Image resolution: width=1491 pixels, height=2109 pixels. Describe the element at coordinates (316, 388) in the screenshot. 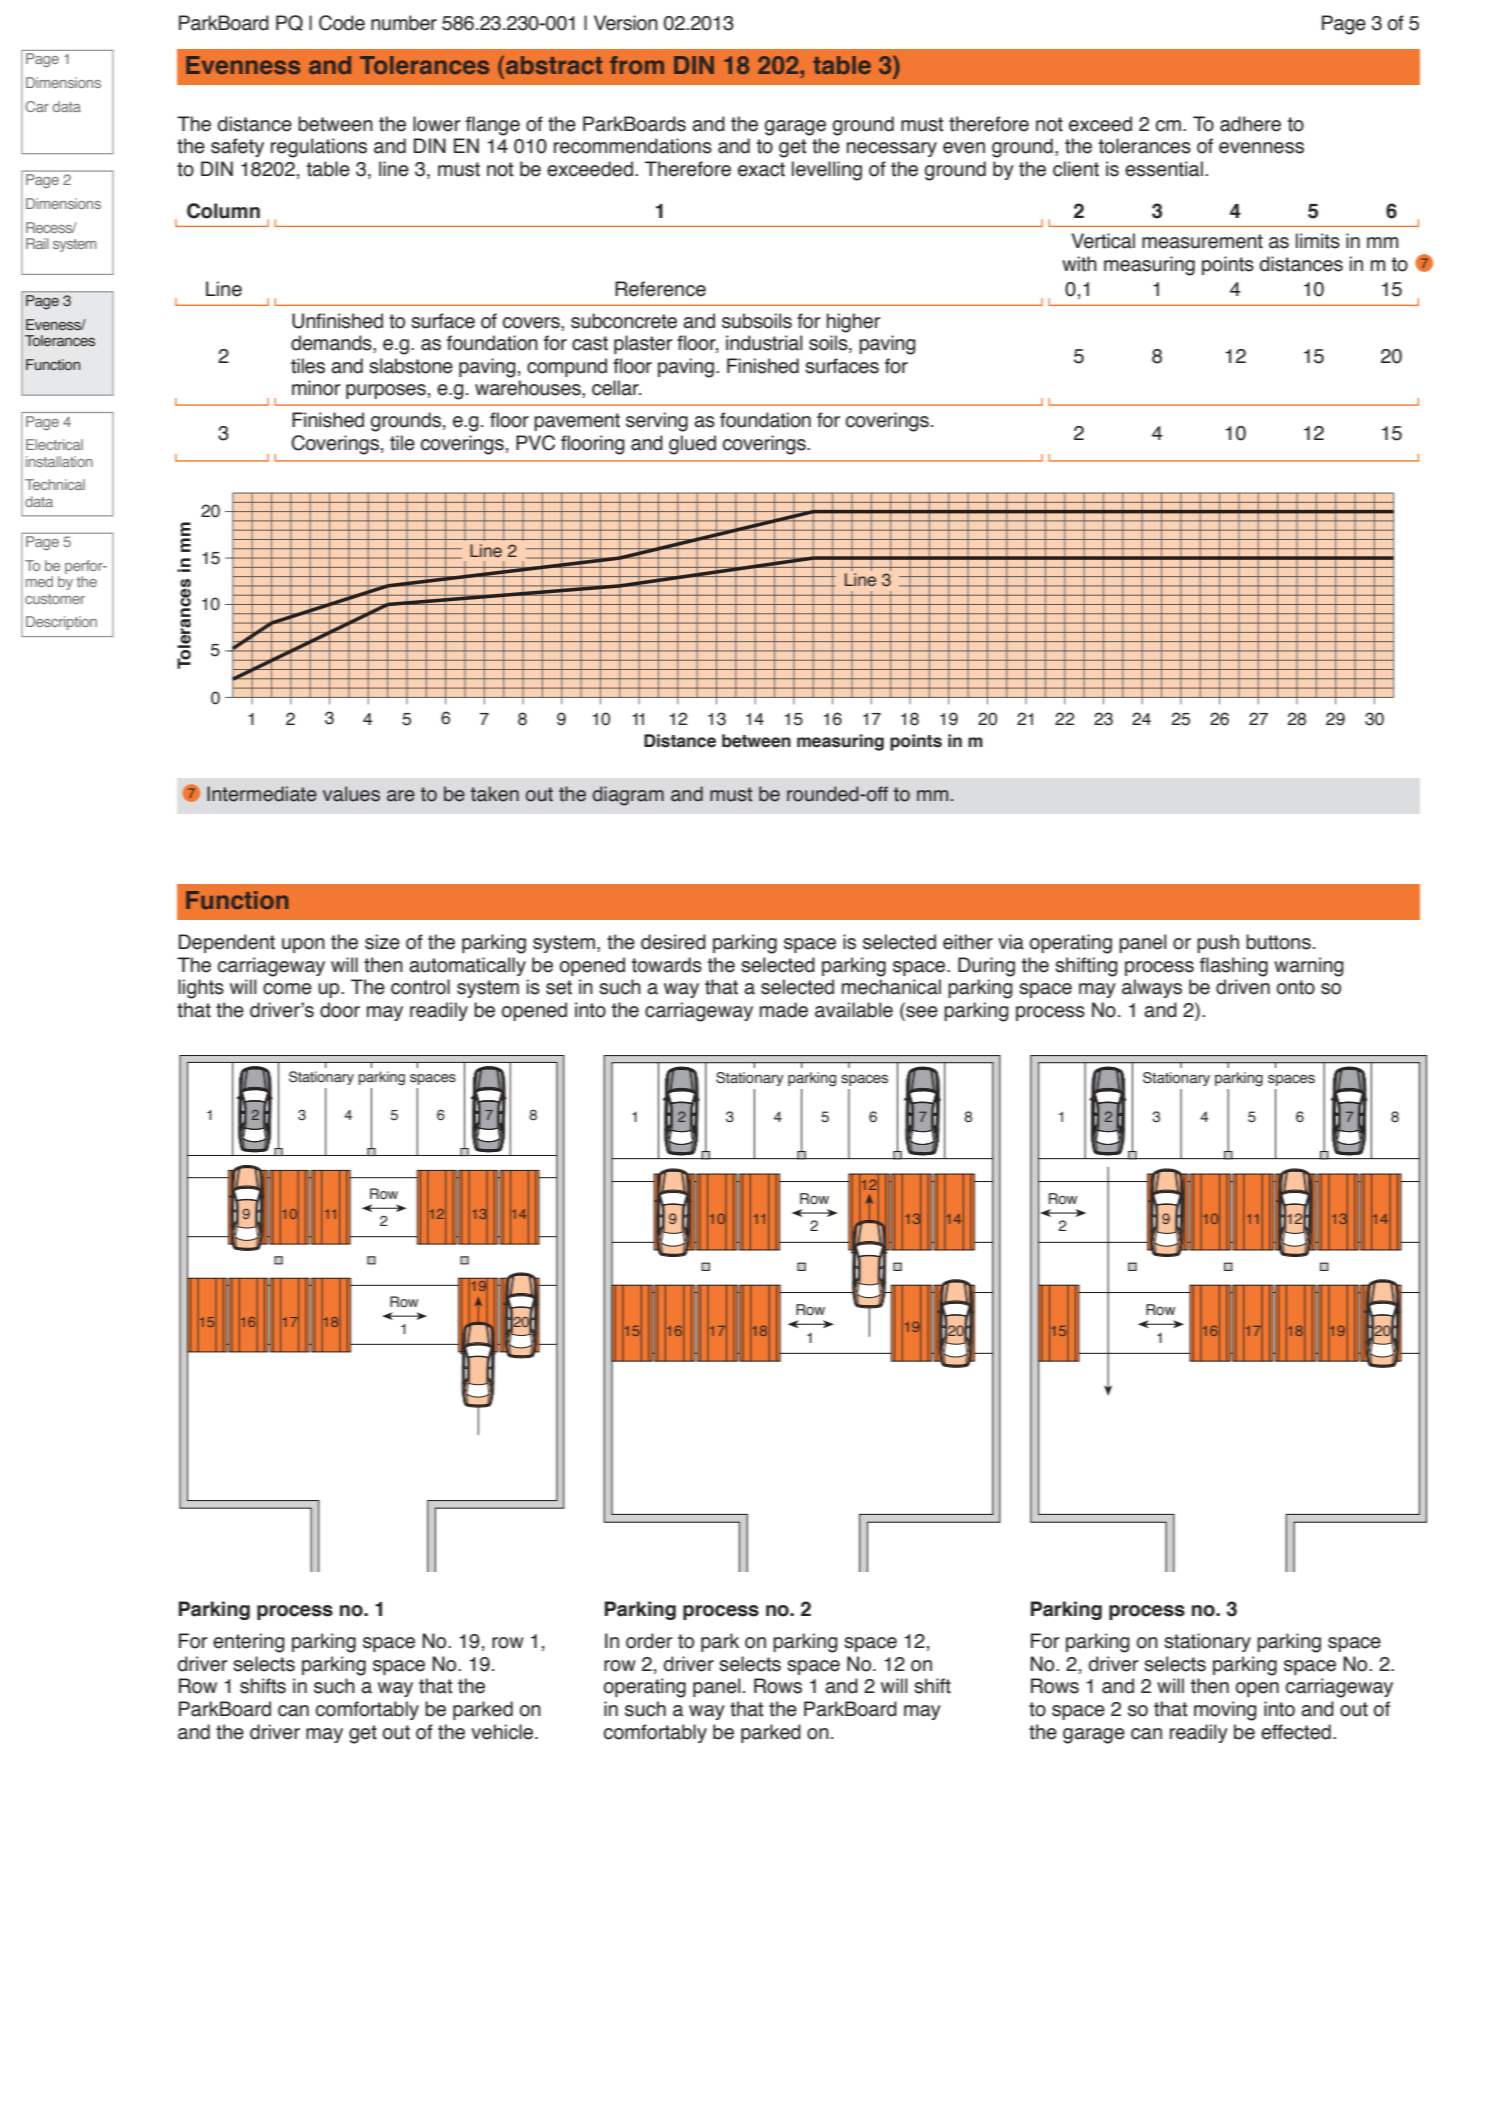

I see `minor` at that location.
